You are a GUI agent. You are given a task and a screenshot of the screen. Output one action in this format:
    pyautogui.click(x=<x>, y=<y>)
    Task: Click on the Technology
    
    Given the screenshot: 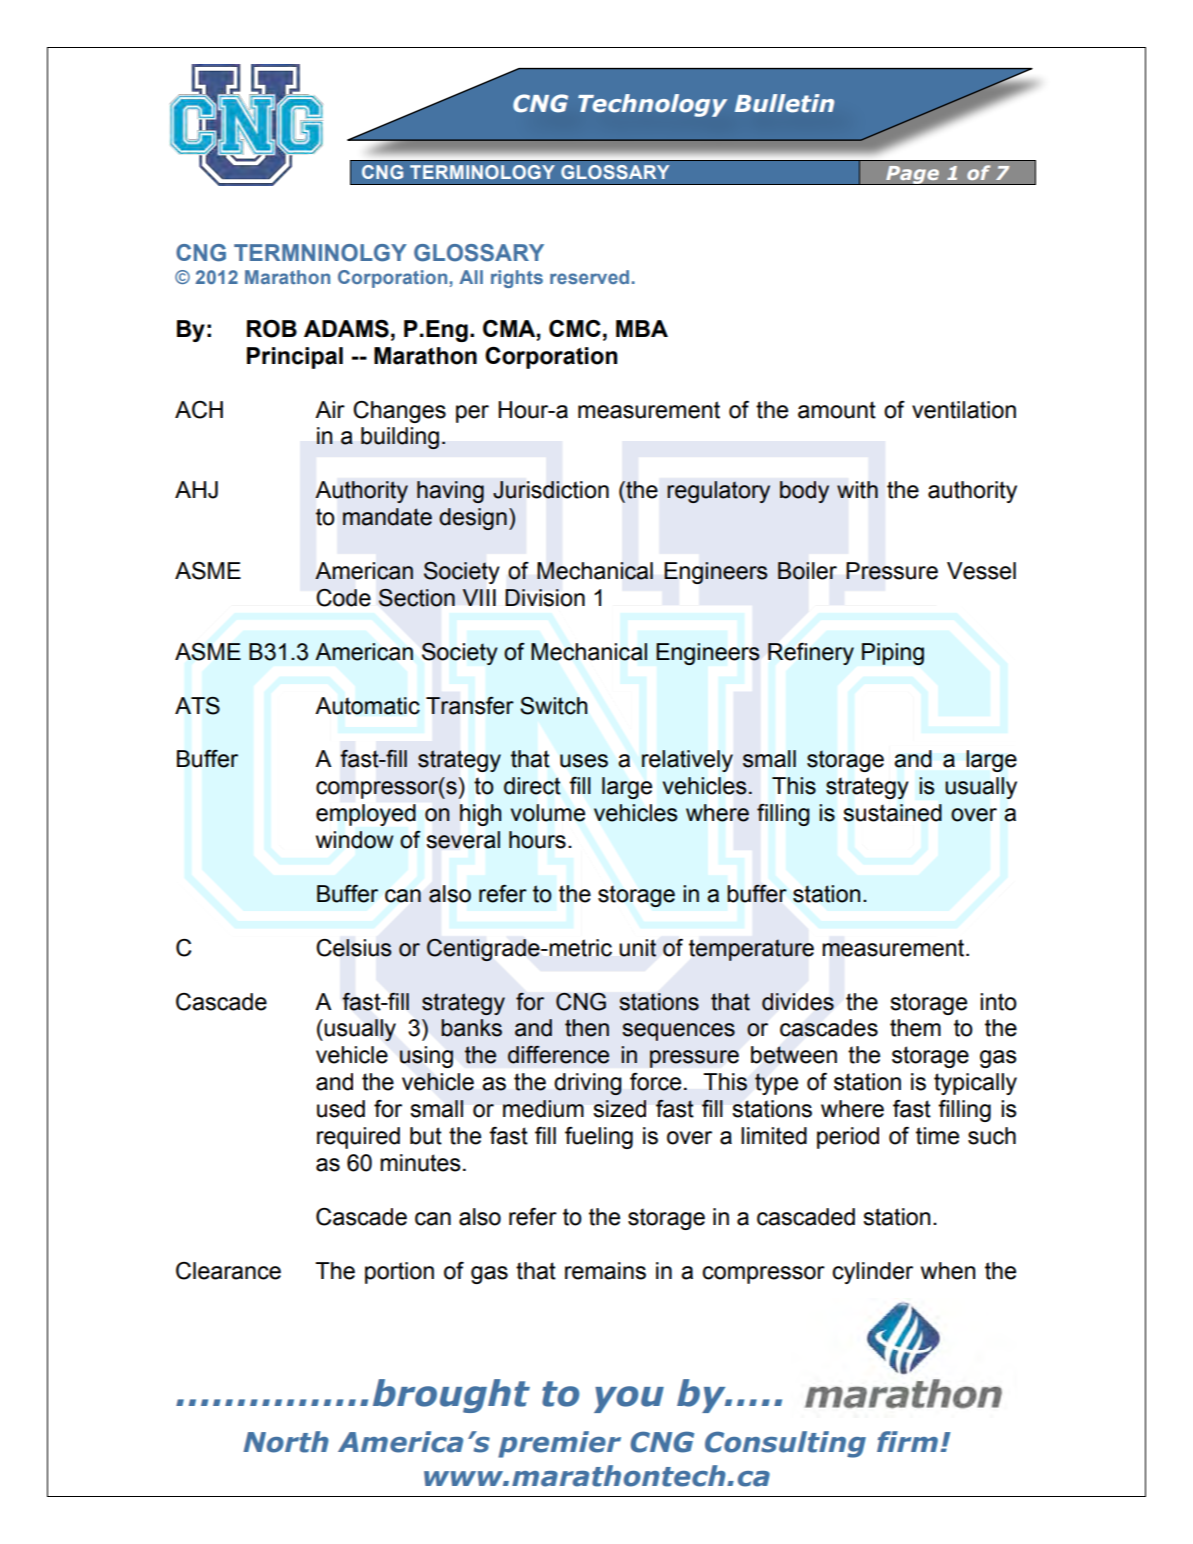 What is the action you would take?
    pyautogui.click(x=652, y=105)
